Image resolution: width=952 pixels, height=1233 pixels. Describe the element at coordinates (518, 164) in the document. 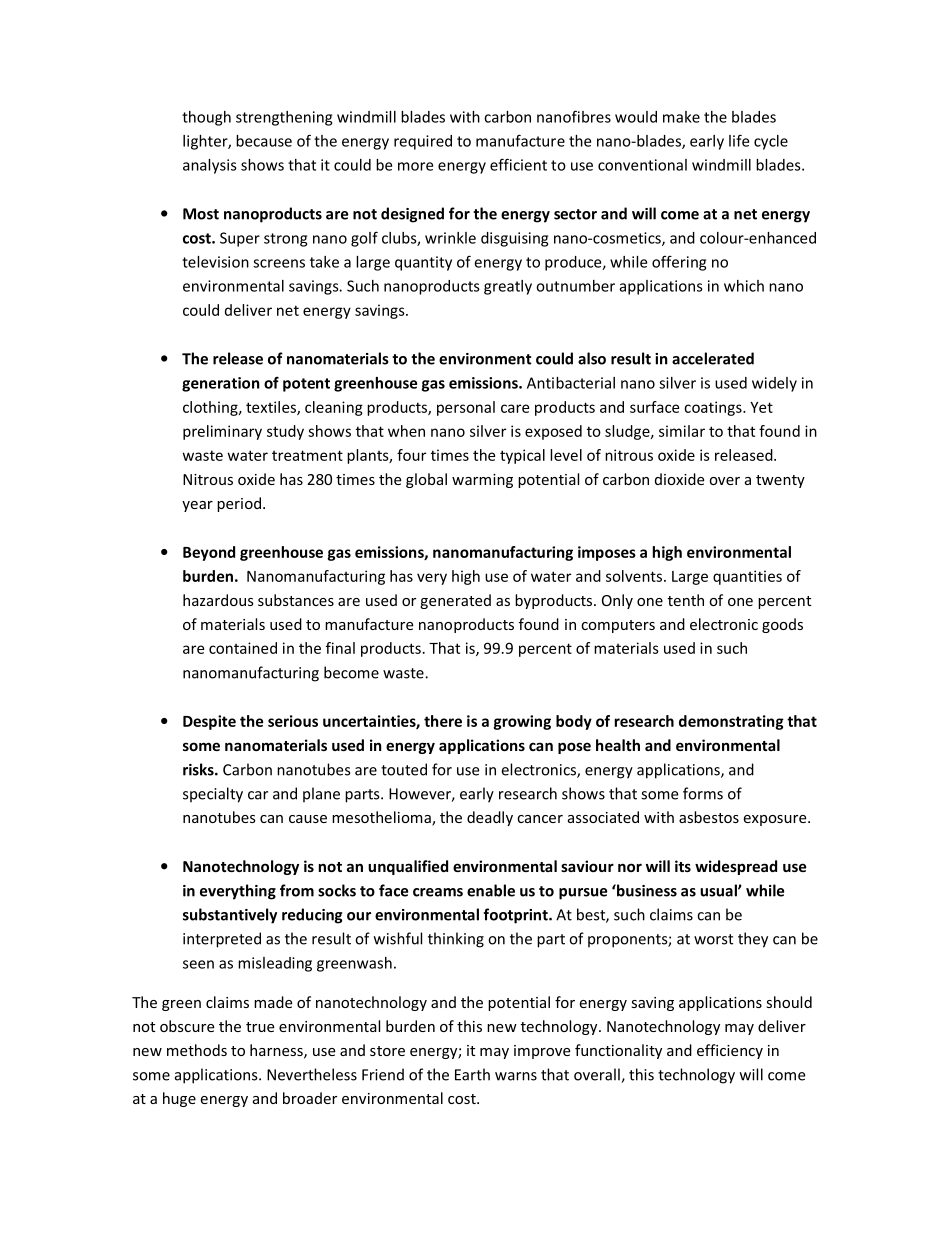

I see `efficient` at that location.
